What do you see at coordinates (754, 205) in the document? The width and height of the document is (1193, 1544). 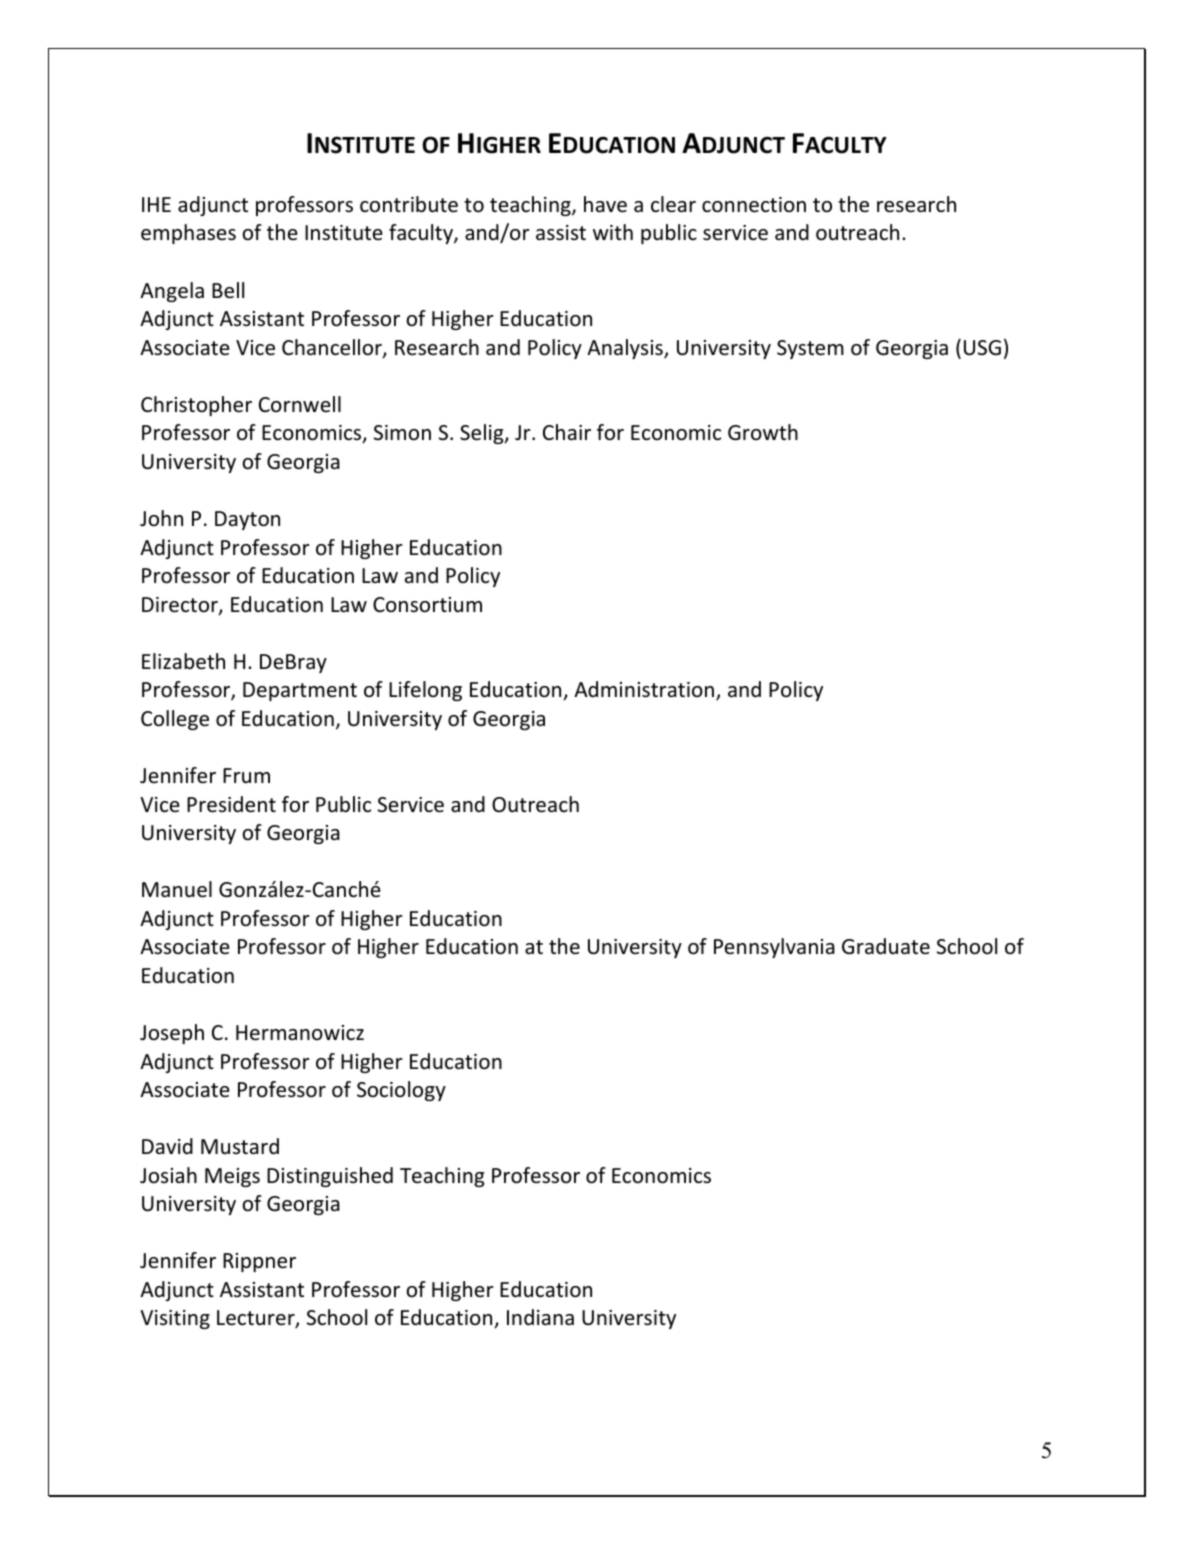 I see `connection` at bounding box center [754, 205].
